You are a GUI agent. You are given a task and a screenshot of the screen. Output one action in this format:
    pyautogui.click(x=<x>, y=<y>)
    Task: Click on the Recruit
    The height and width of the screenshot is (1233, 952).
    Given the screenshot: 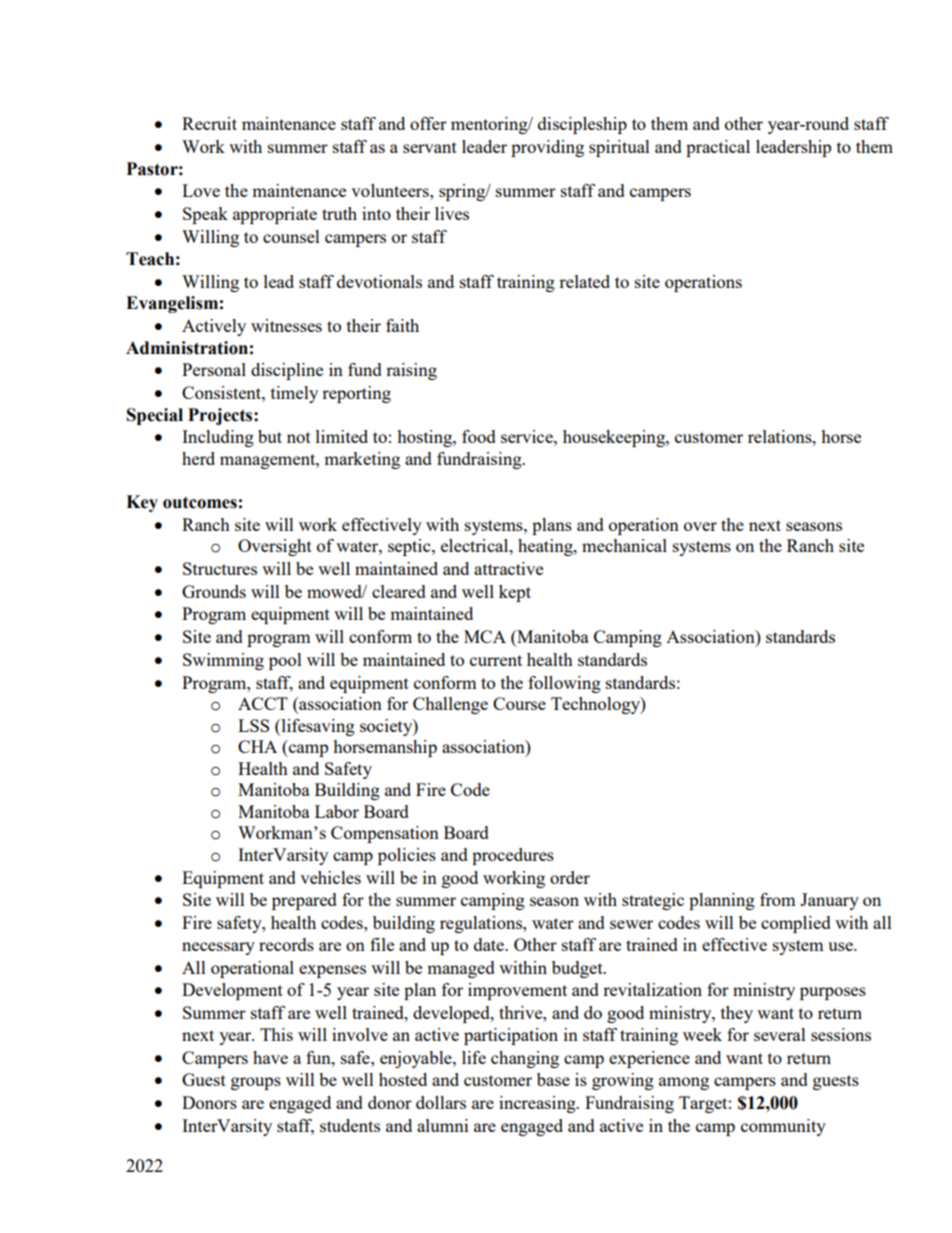 What is the action you would take?
    pyautogui.click(x=209, y=123)
